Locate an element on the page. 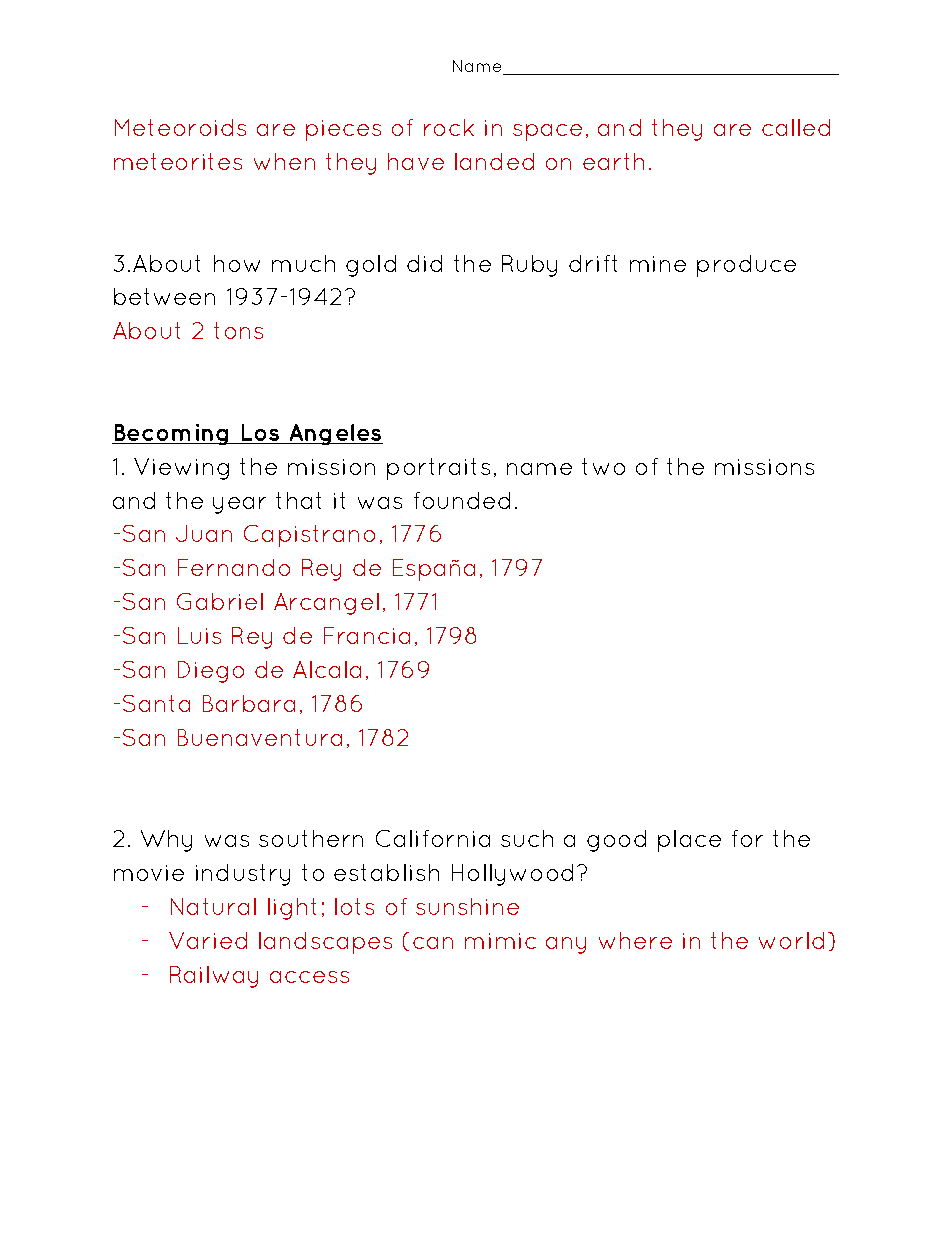  landed is located at coordinates (494, 161).
